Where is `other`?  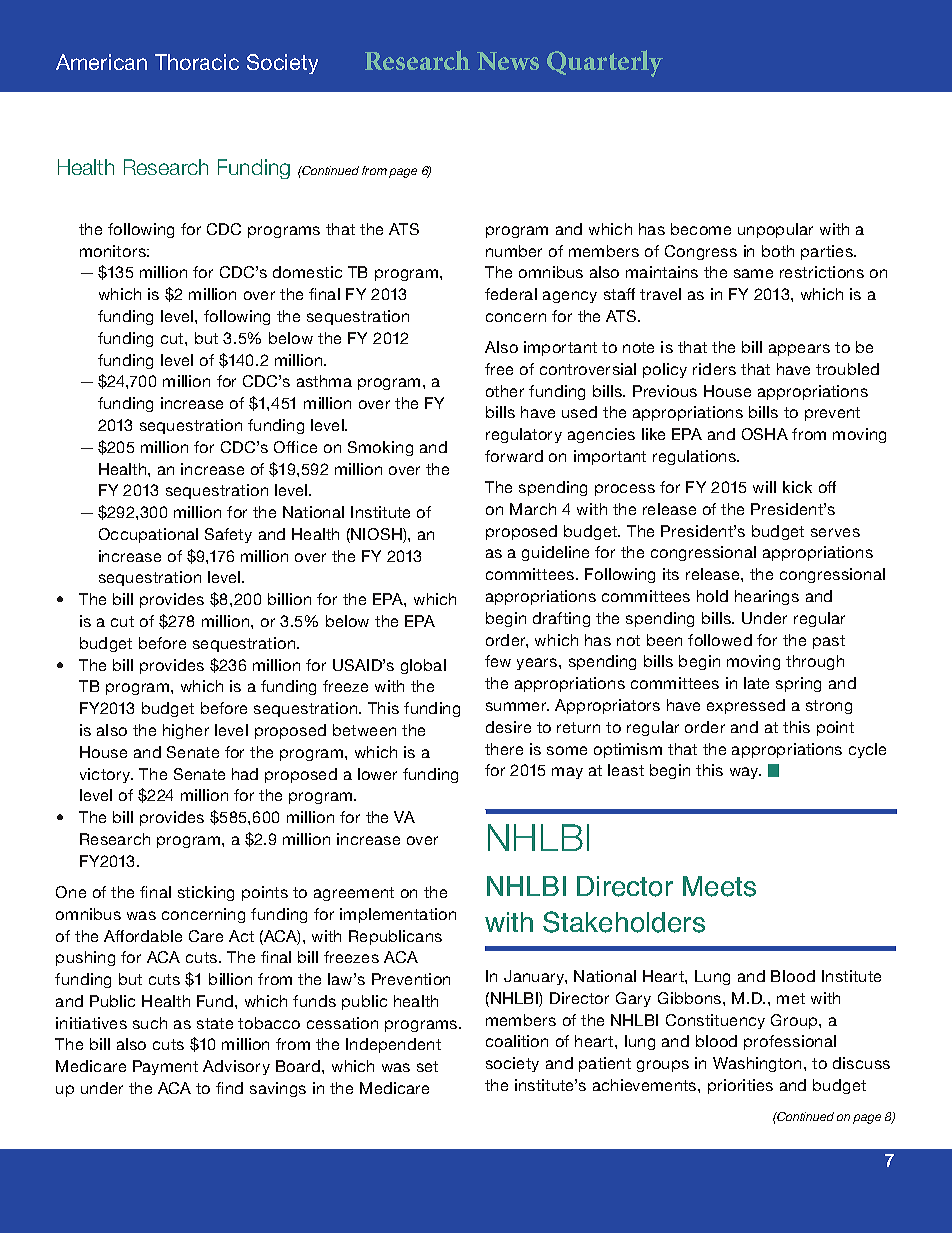 other is located at coordinates (505, 391).
